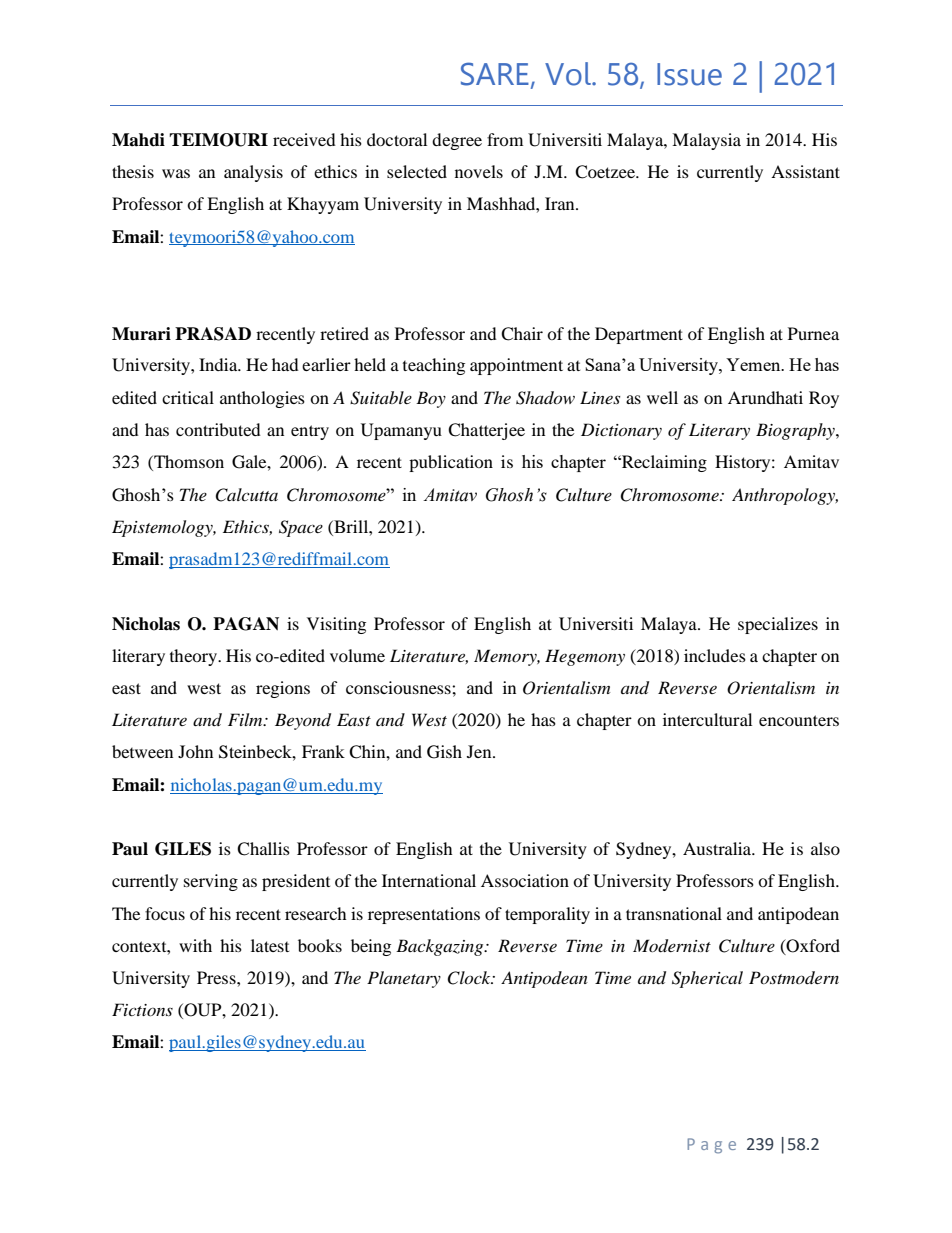 This screenshot has width=952, height=1233. Describe the element at coordinates (404, 979) in the screenshot. I see `Planetary` at that location.
